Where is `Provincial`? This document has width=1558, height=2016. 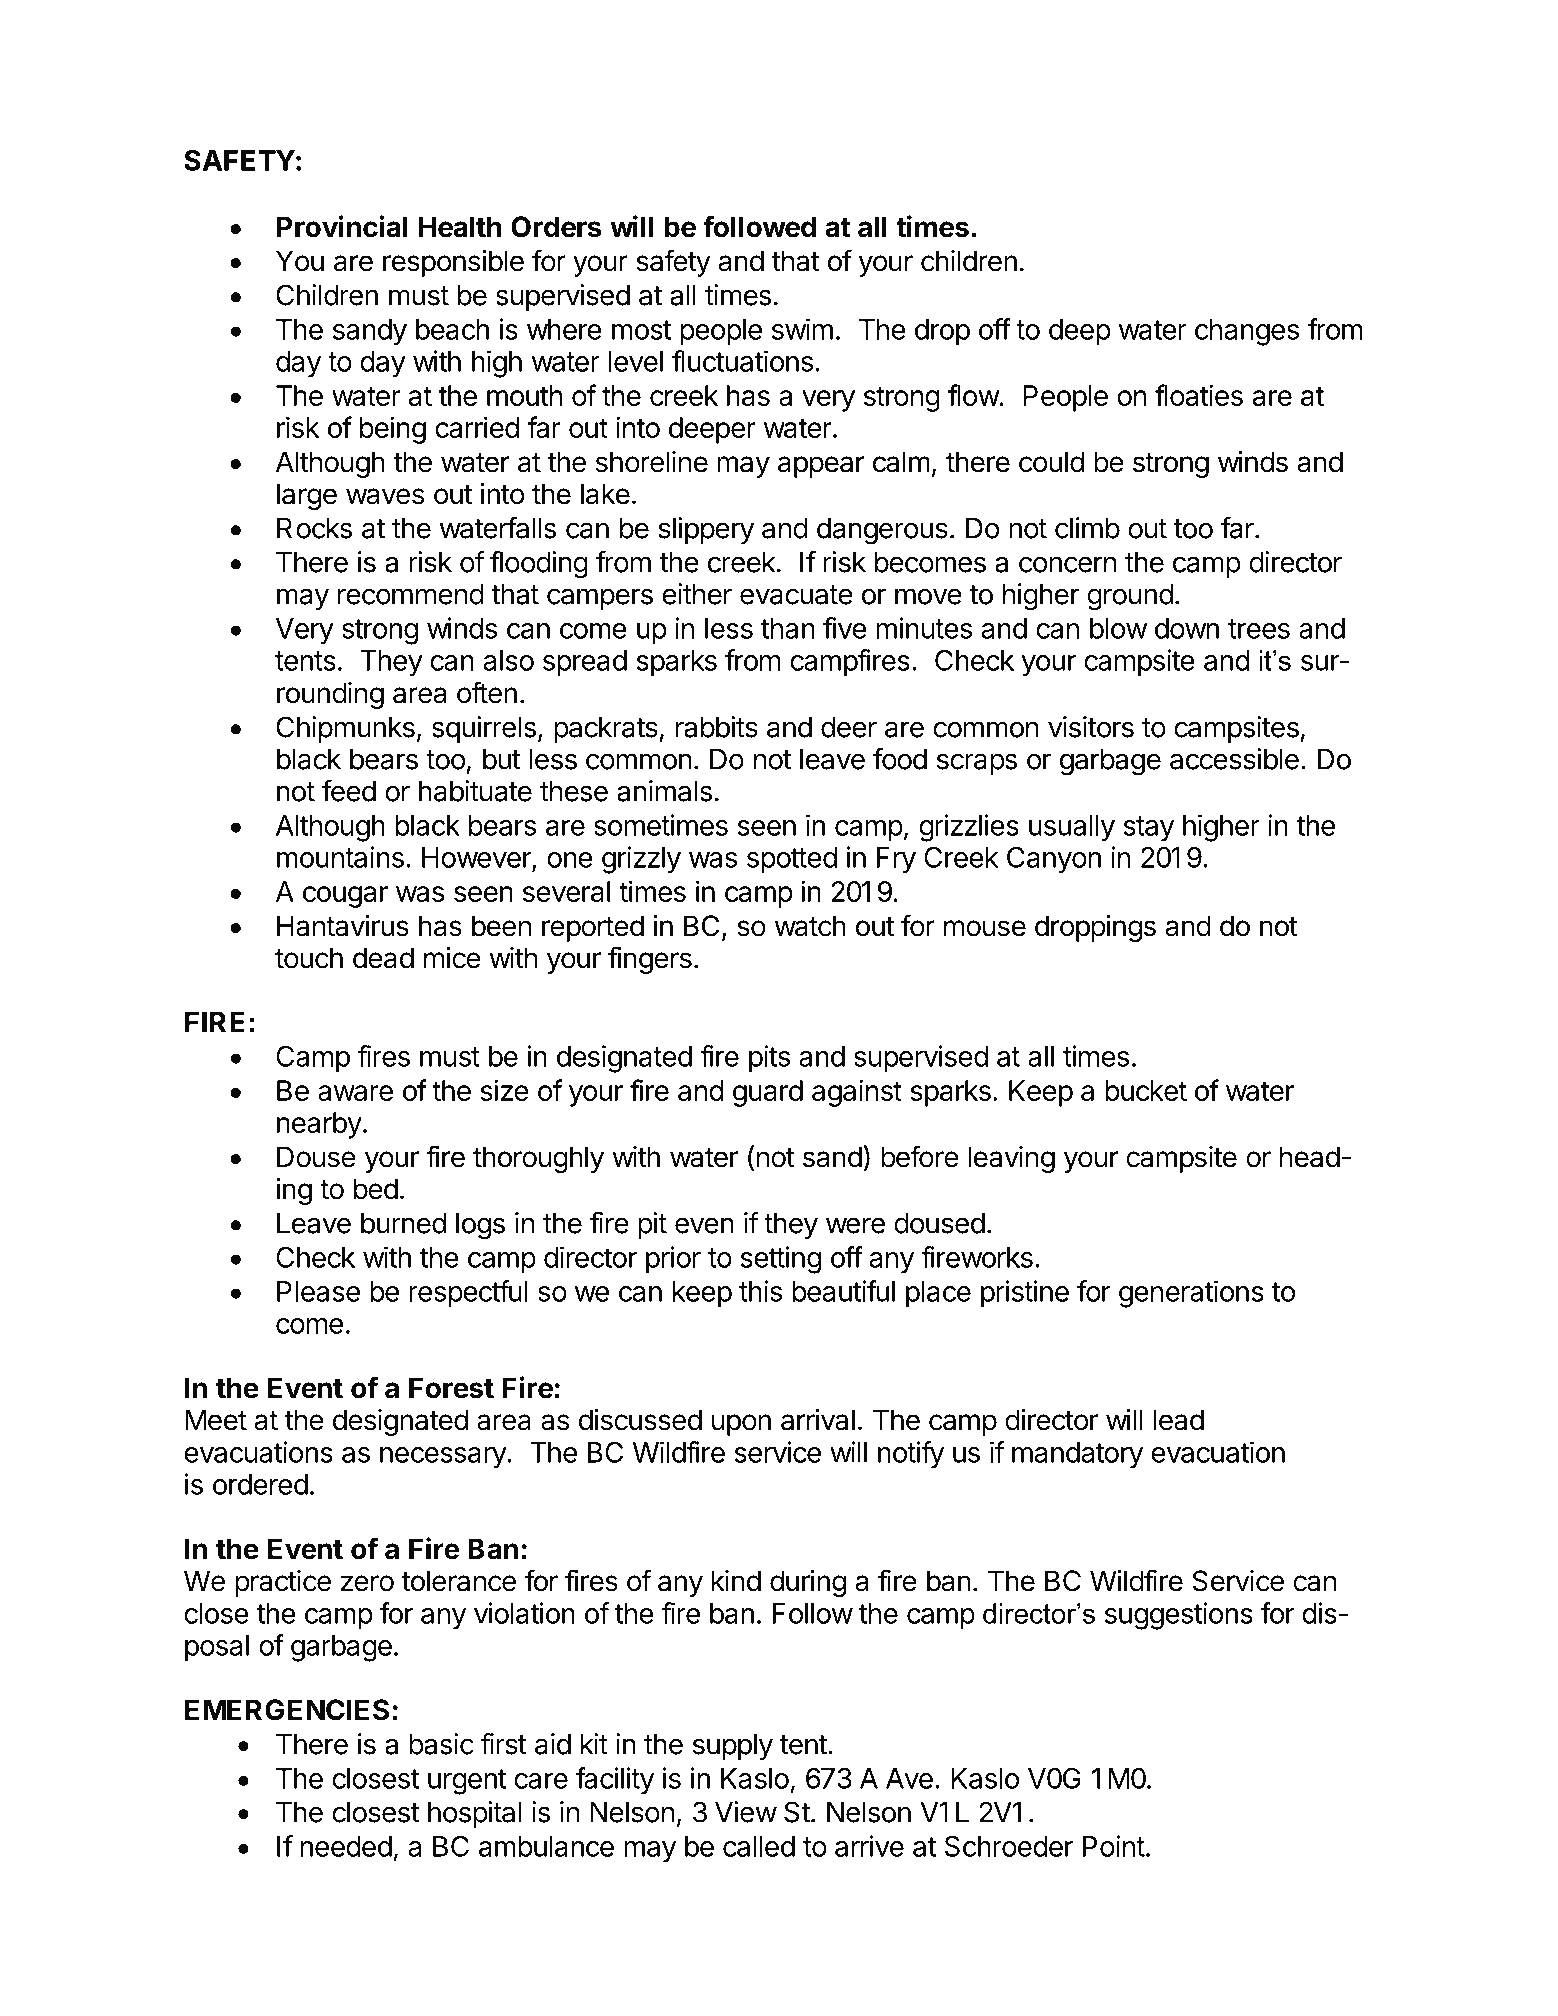 Provincial is located at coordinates (342, 226).
